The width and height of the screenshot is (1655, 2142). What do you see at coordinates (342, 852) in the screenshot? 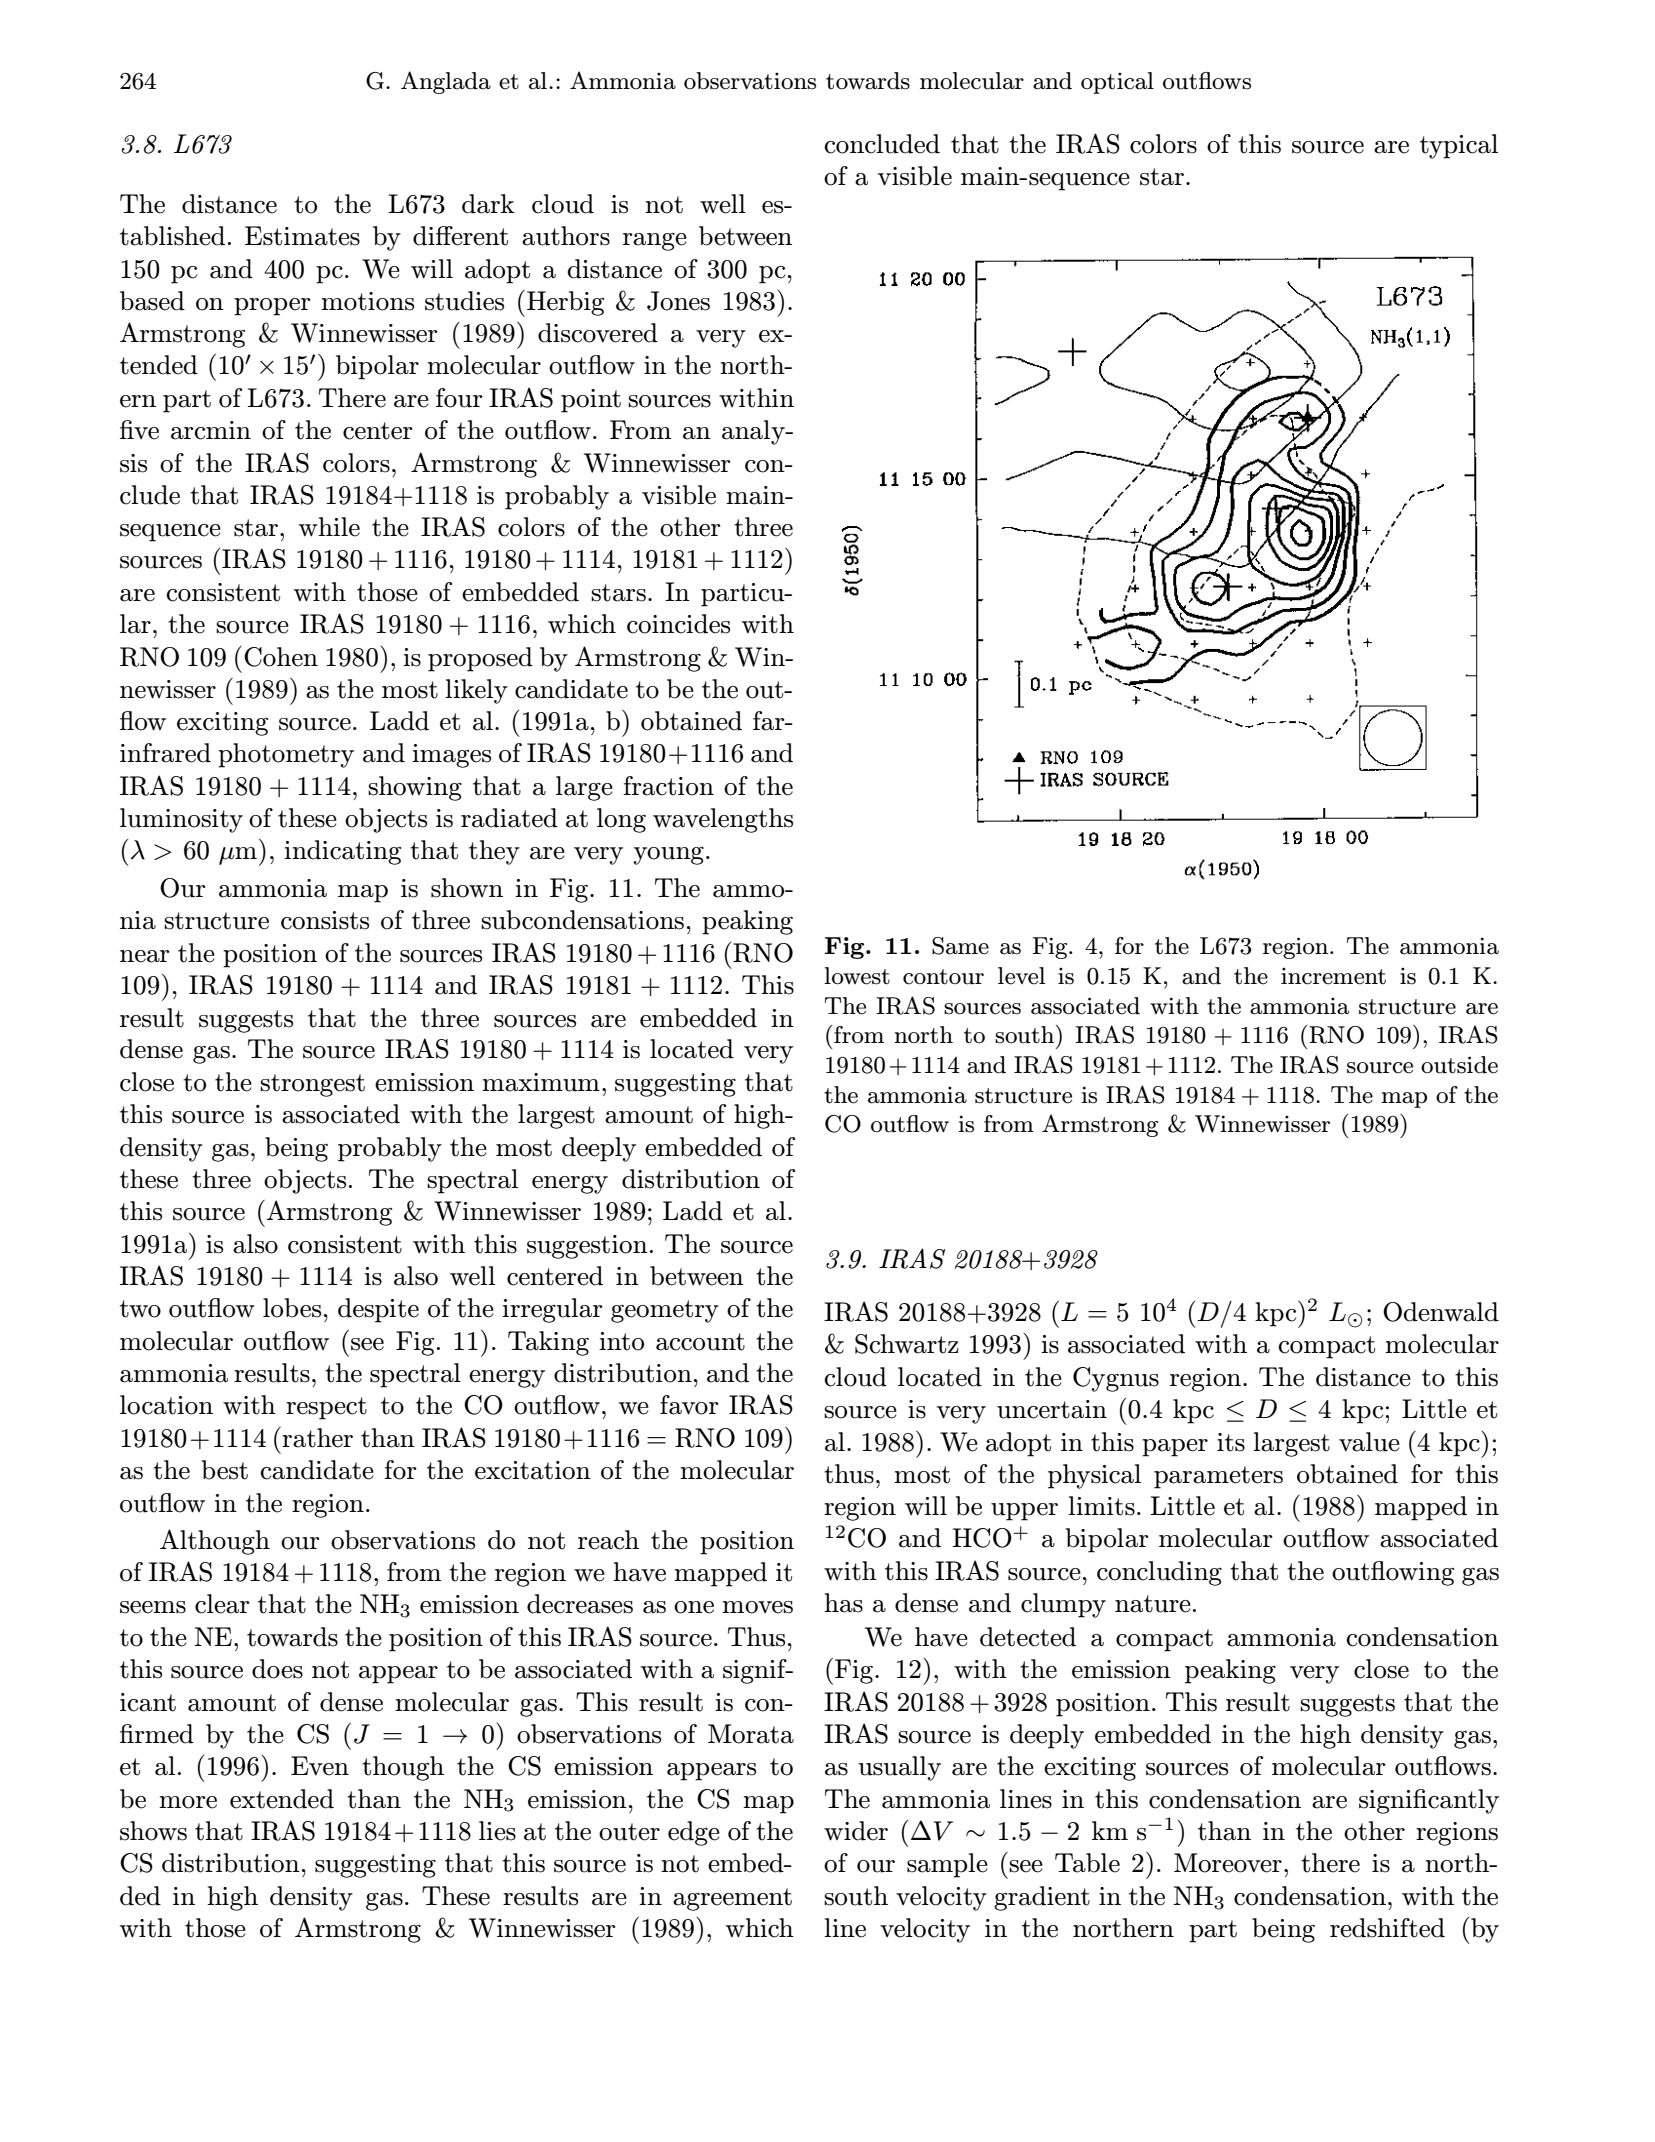
I see `indicating` at bounding box center [342, 852].
